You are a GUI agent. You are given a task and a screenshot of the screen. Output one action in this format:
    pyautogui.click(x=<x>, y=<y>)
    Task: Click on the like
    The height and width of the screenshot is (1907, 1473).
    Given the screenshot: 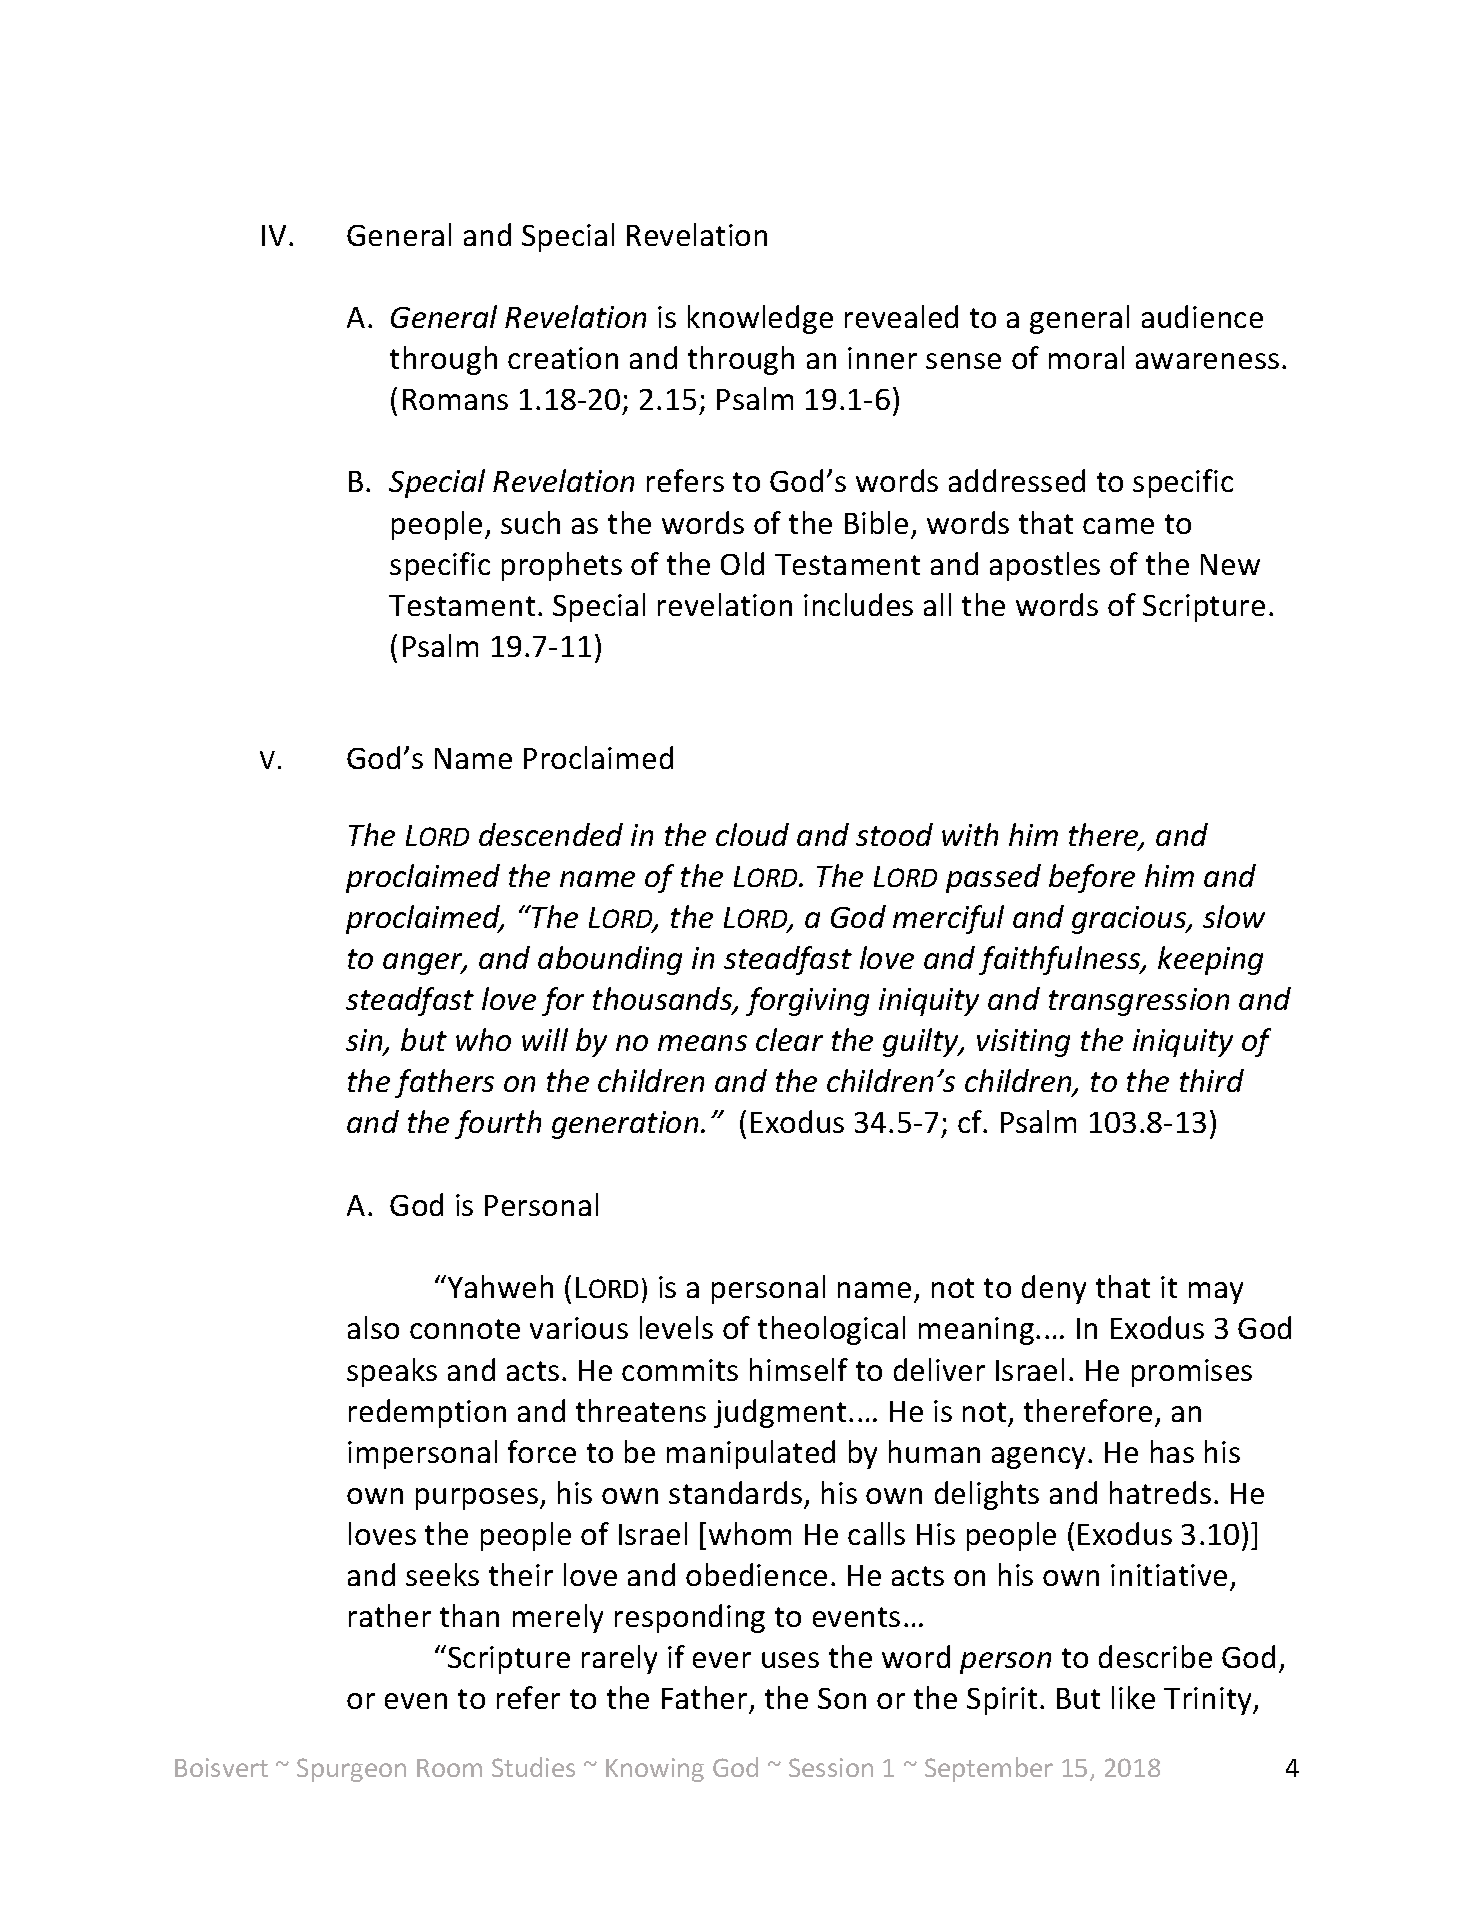 What is the action you would take?
    pyautogui.click(x=1133, y=1697)
